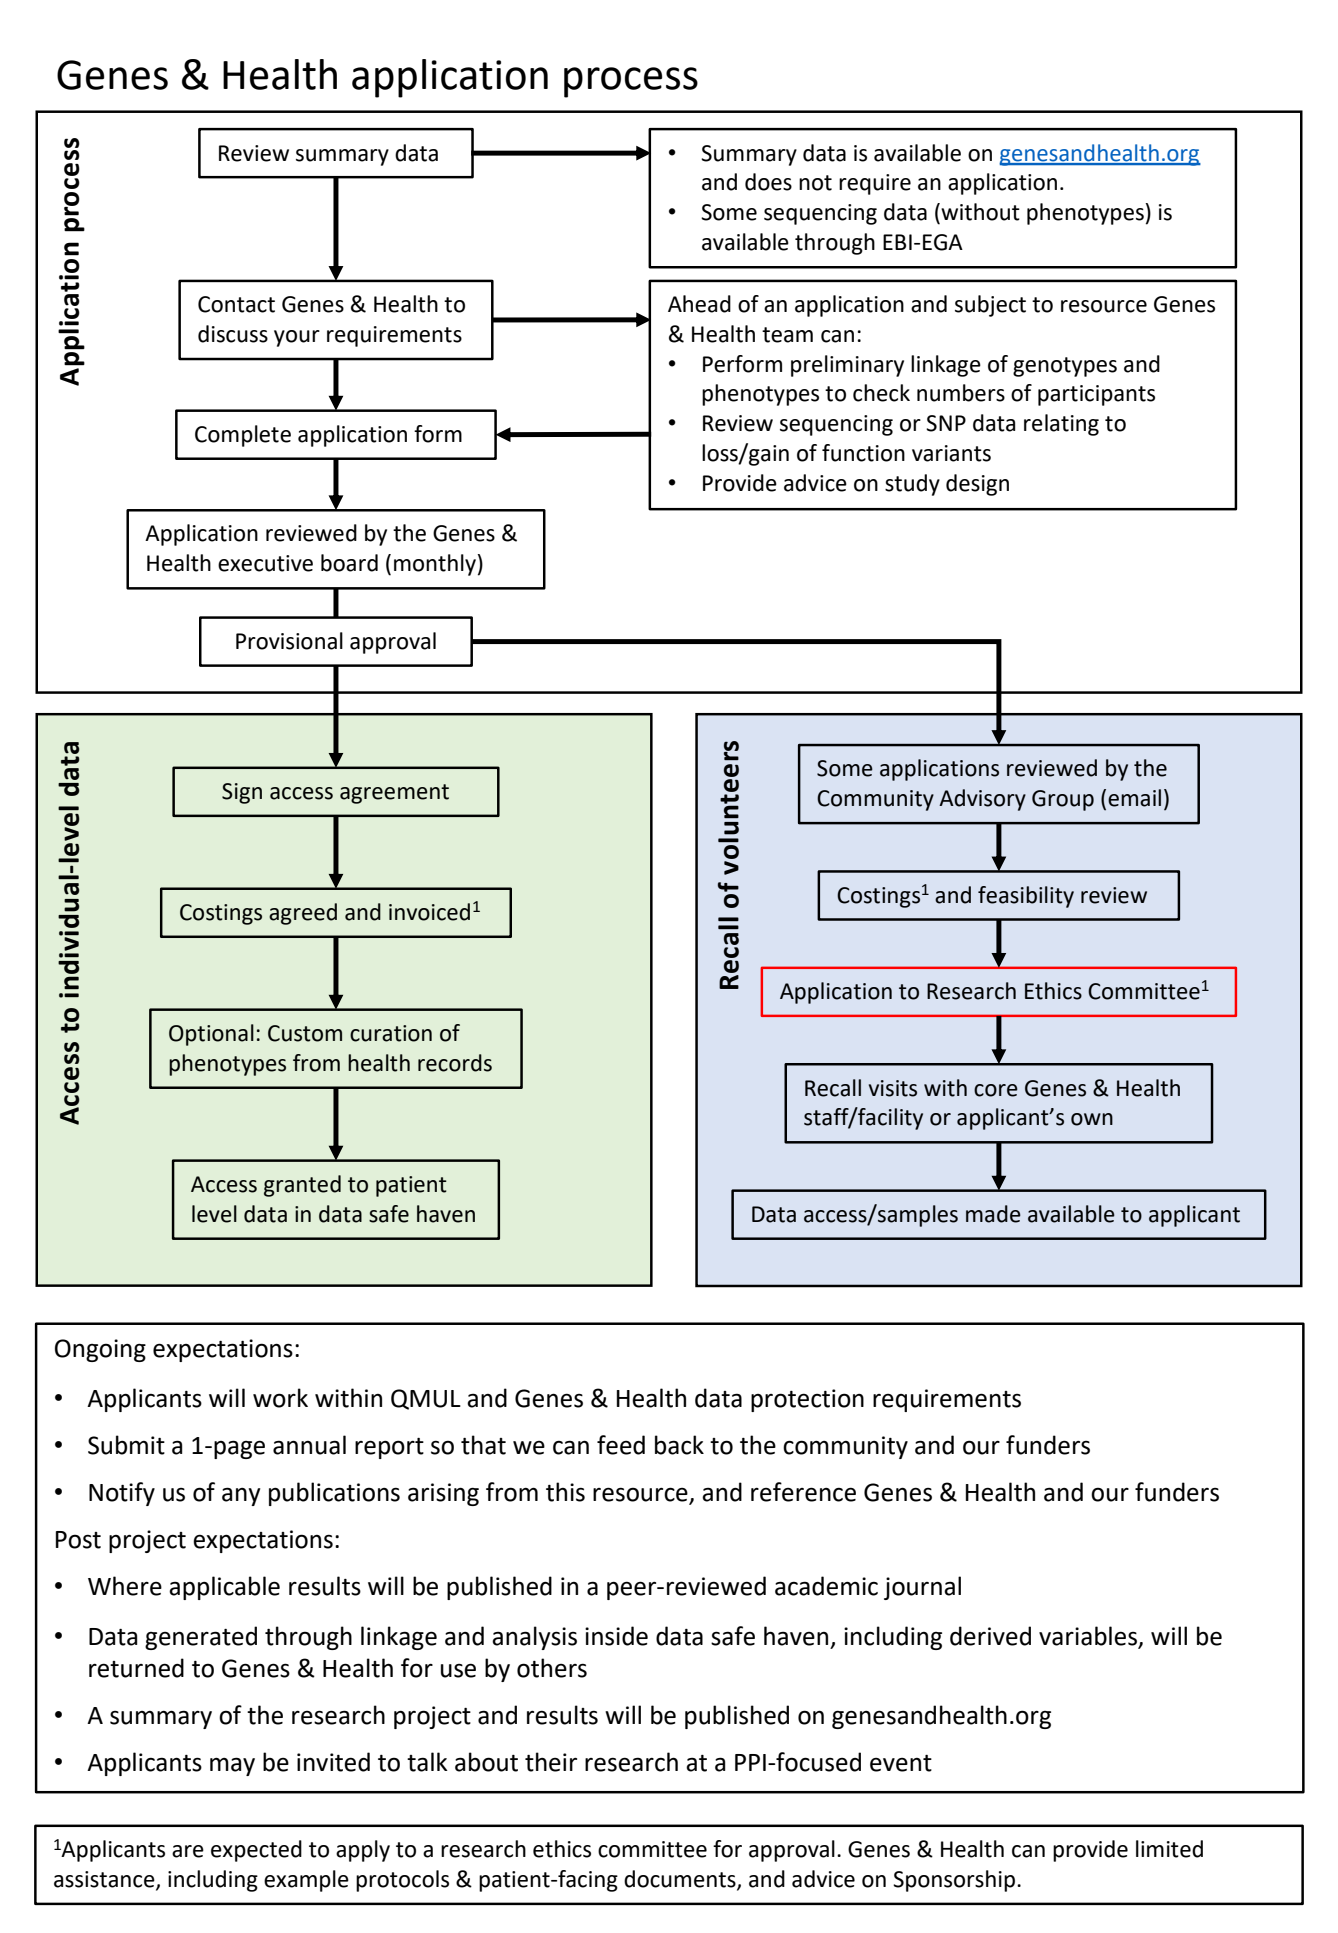  I want to click on subject, so click(990, 306).
